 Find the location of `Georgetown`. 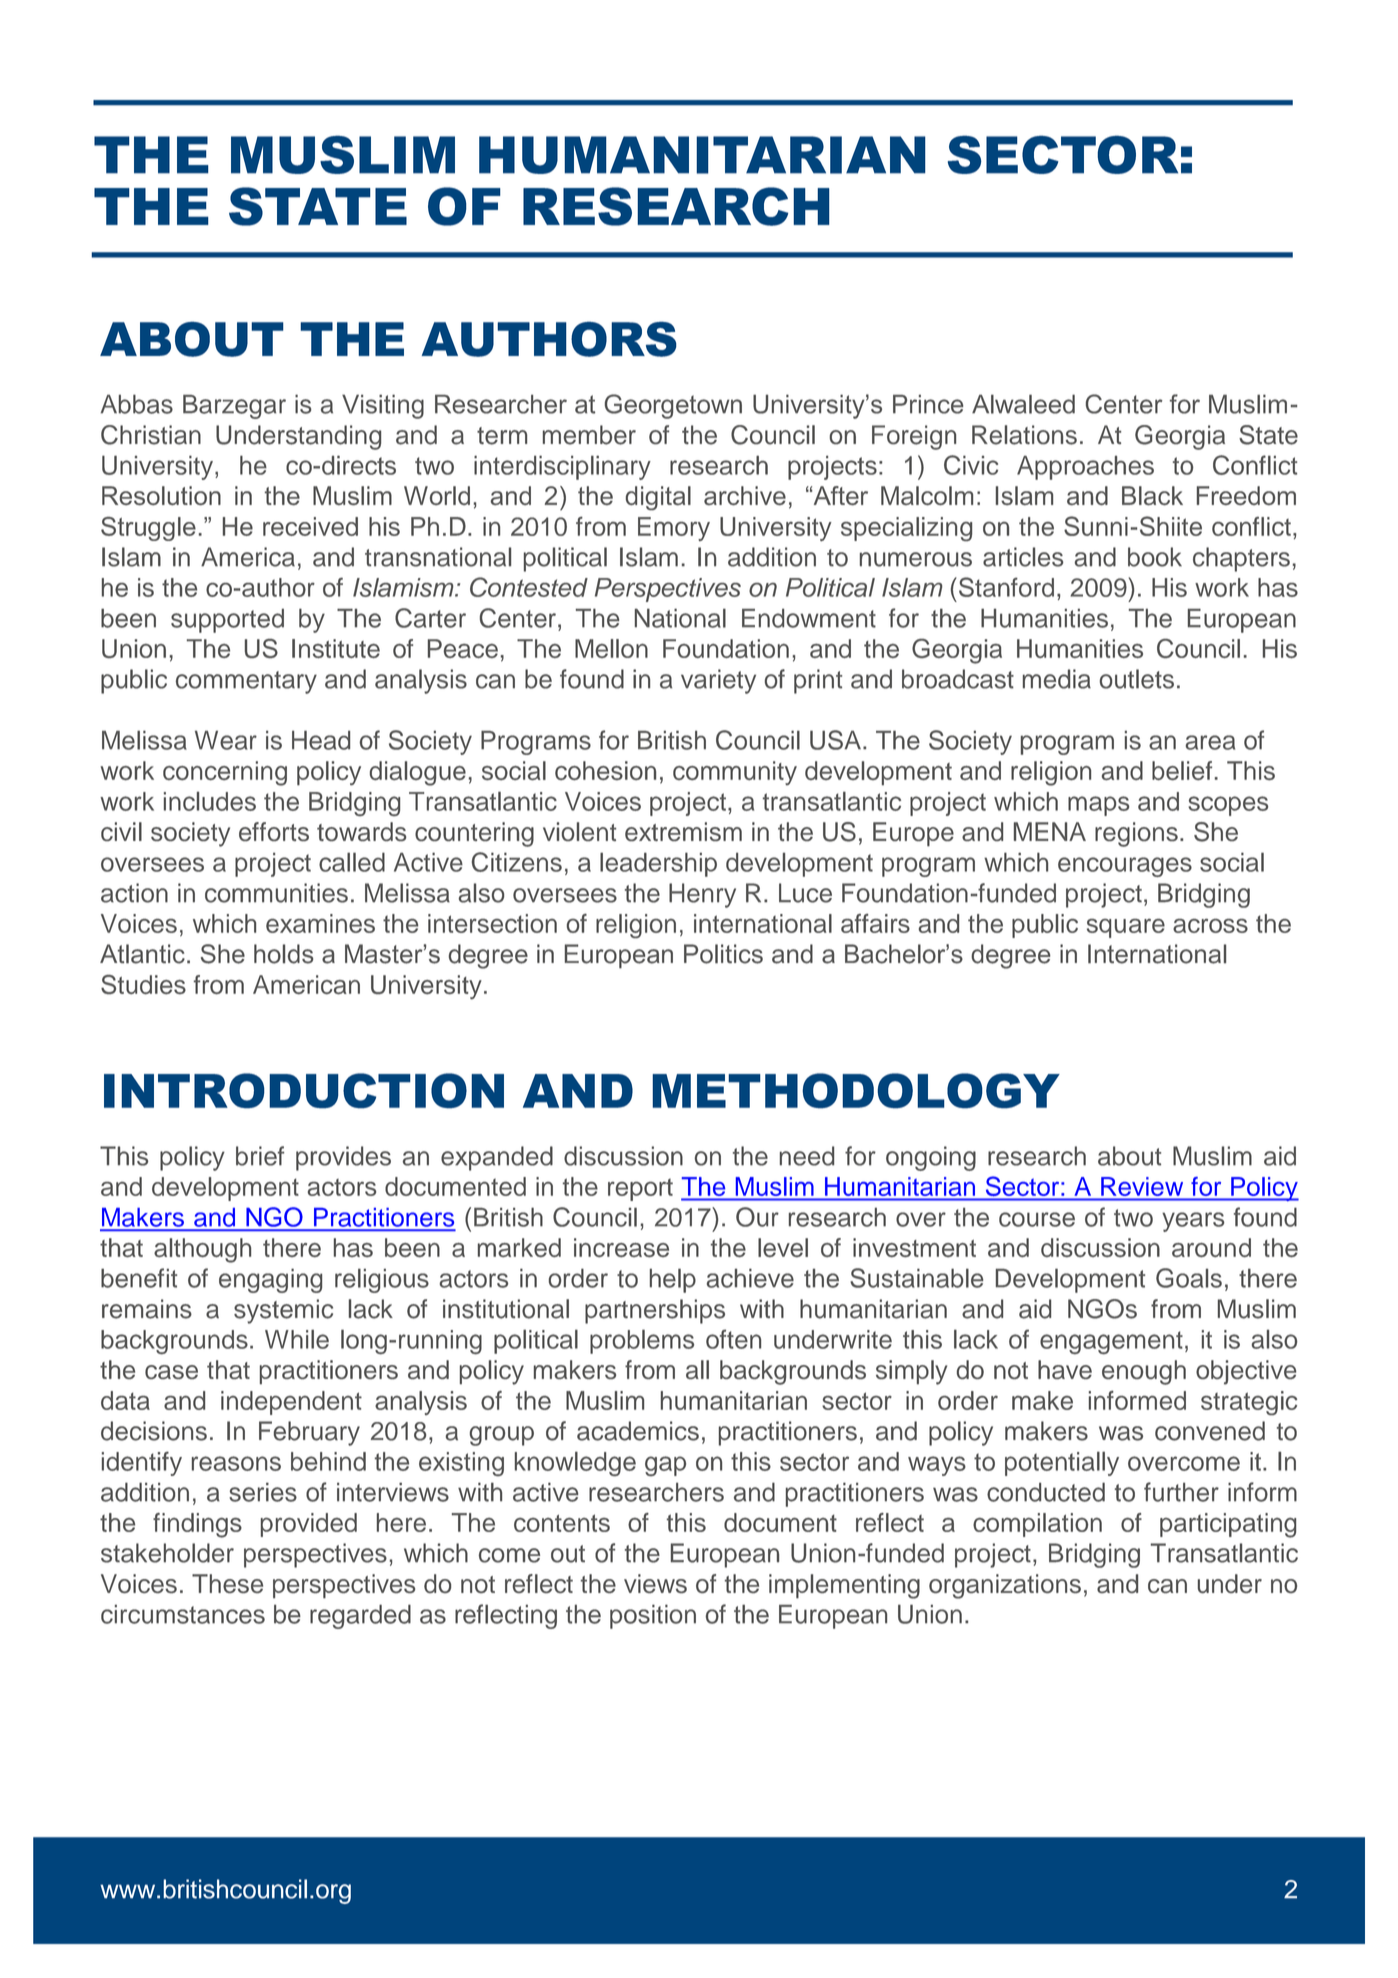

Georgetown is located at coordinates (673, 406).
